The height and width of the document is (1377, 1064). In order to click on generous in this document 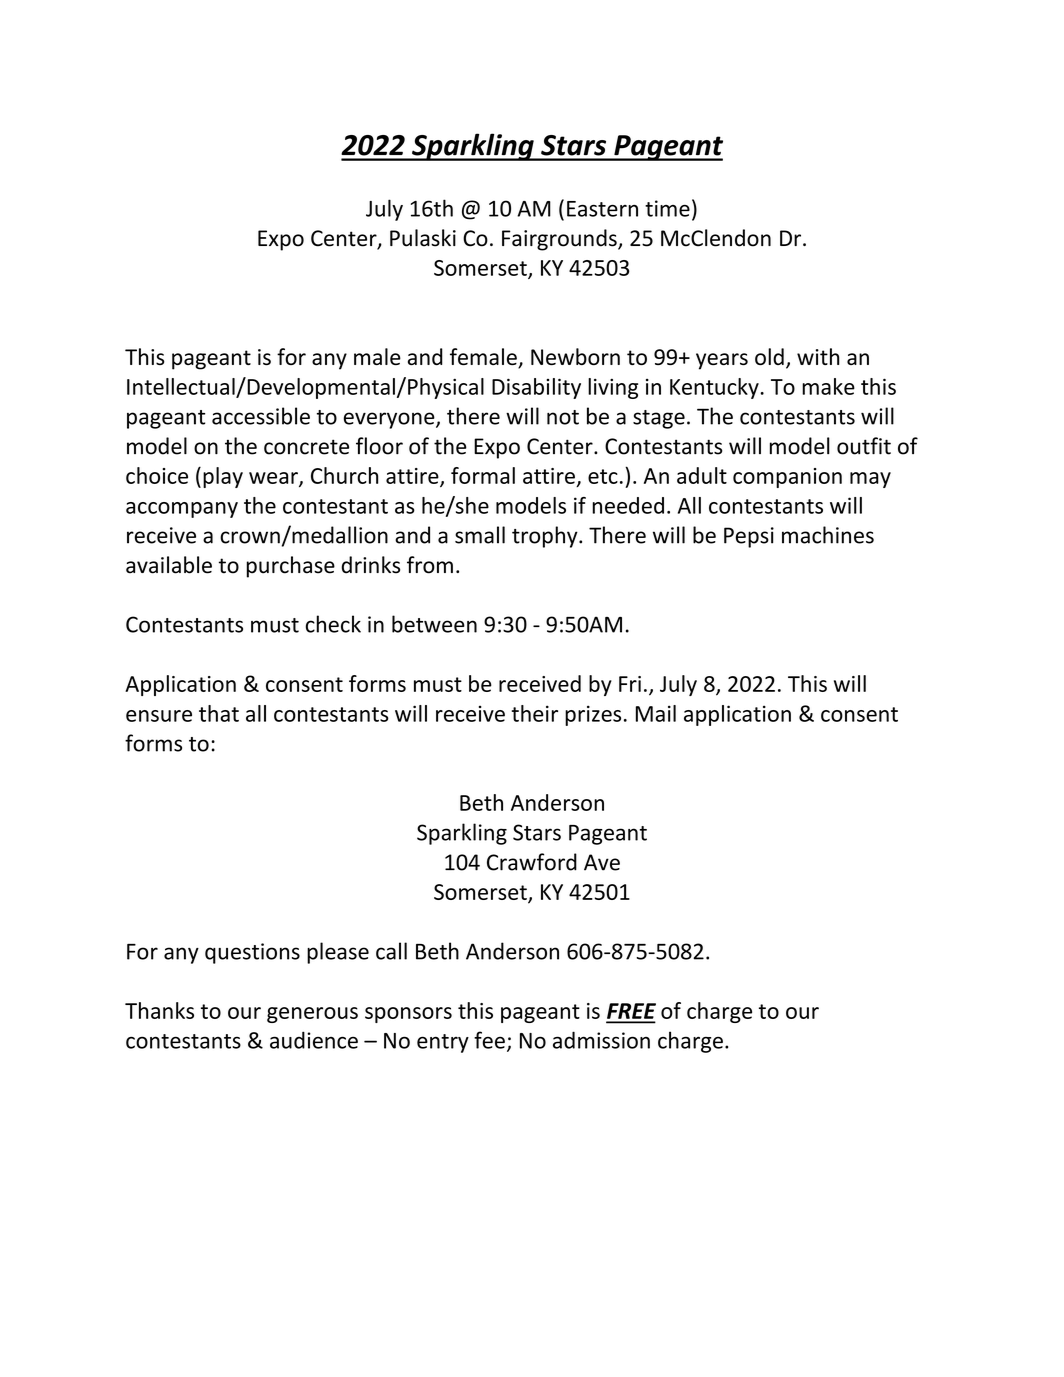, I will do `click(312, 1015)`.
